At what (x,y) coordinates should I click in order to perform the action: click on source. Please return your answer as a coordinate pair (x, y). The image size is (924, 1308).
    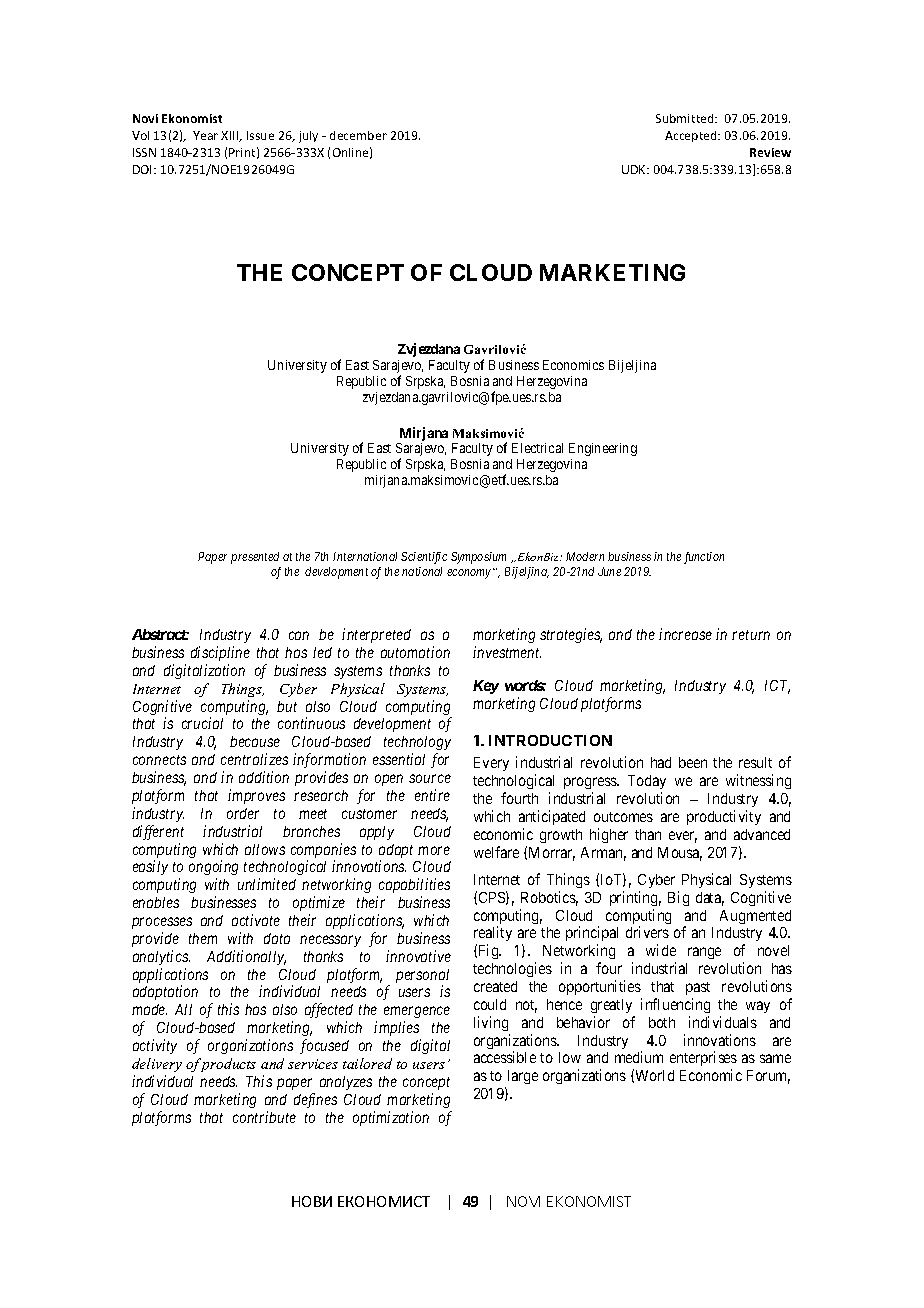
    Looking at the image, I should click on (430, 778).
